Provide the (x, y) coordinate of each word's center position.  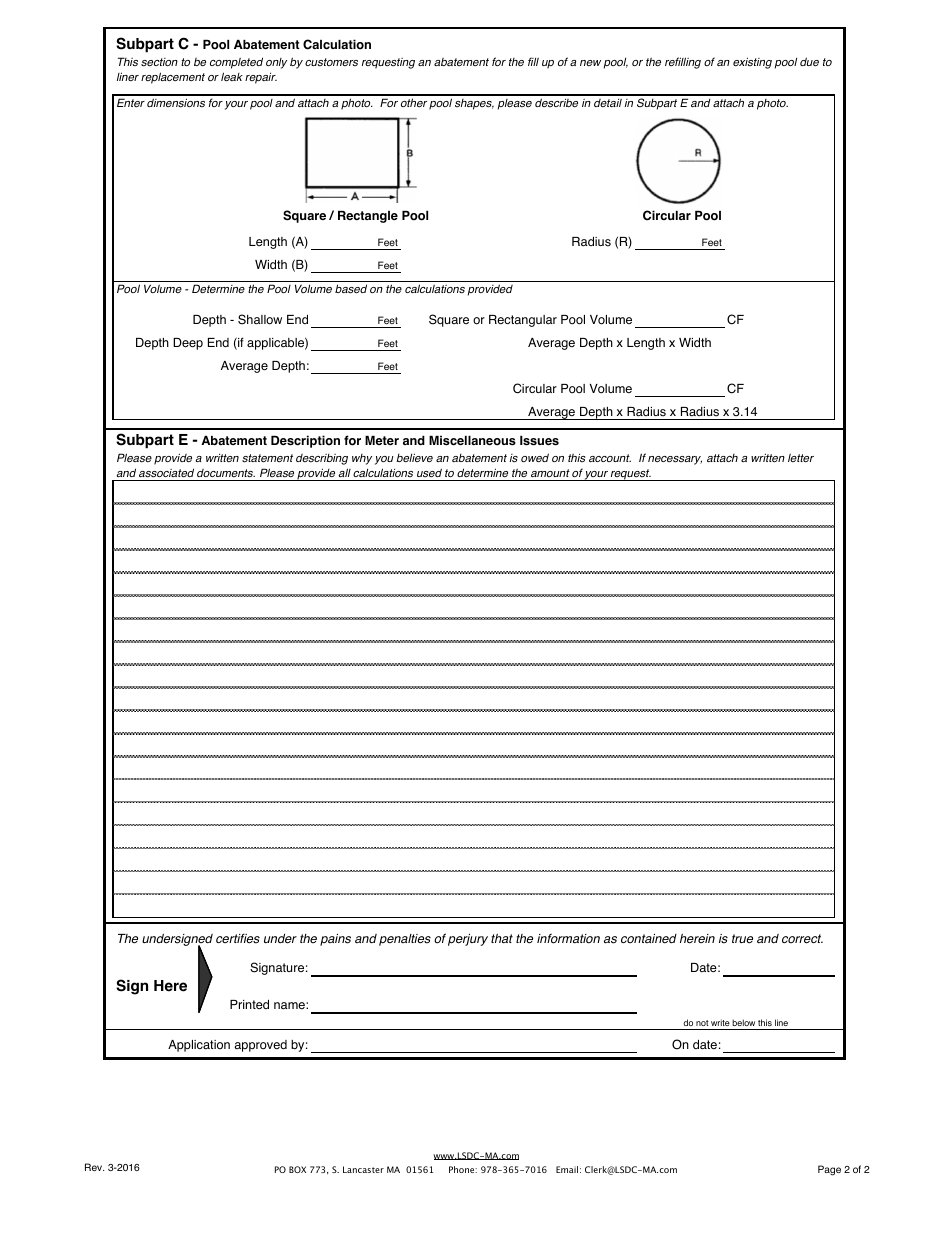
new (590, 63)
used (429, 472)
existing (752, 63)
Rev (94, 1167)
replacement (173, 78)
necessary (675, 460)
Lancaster (363, 1169)
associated (166, 473)
